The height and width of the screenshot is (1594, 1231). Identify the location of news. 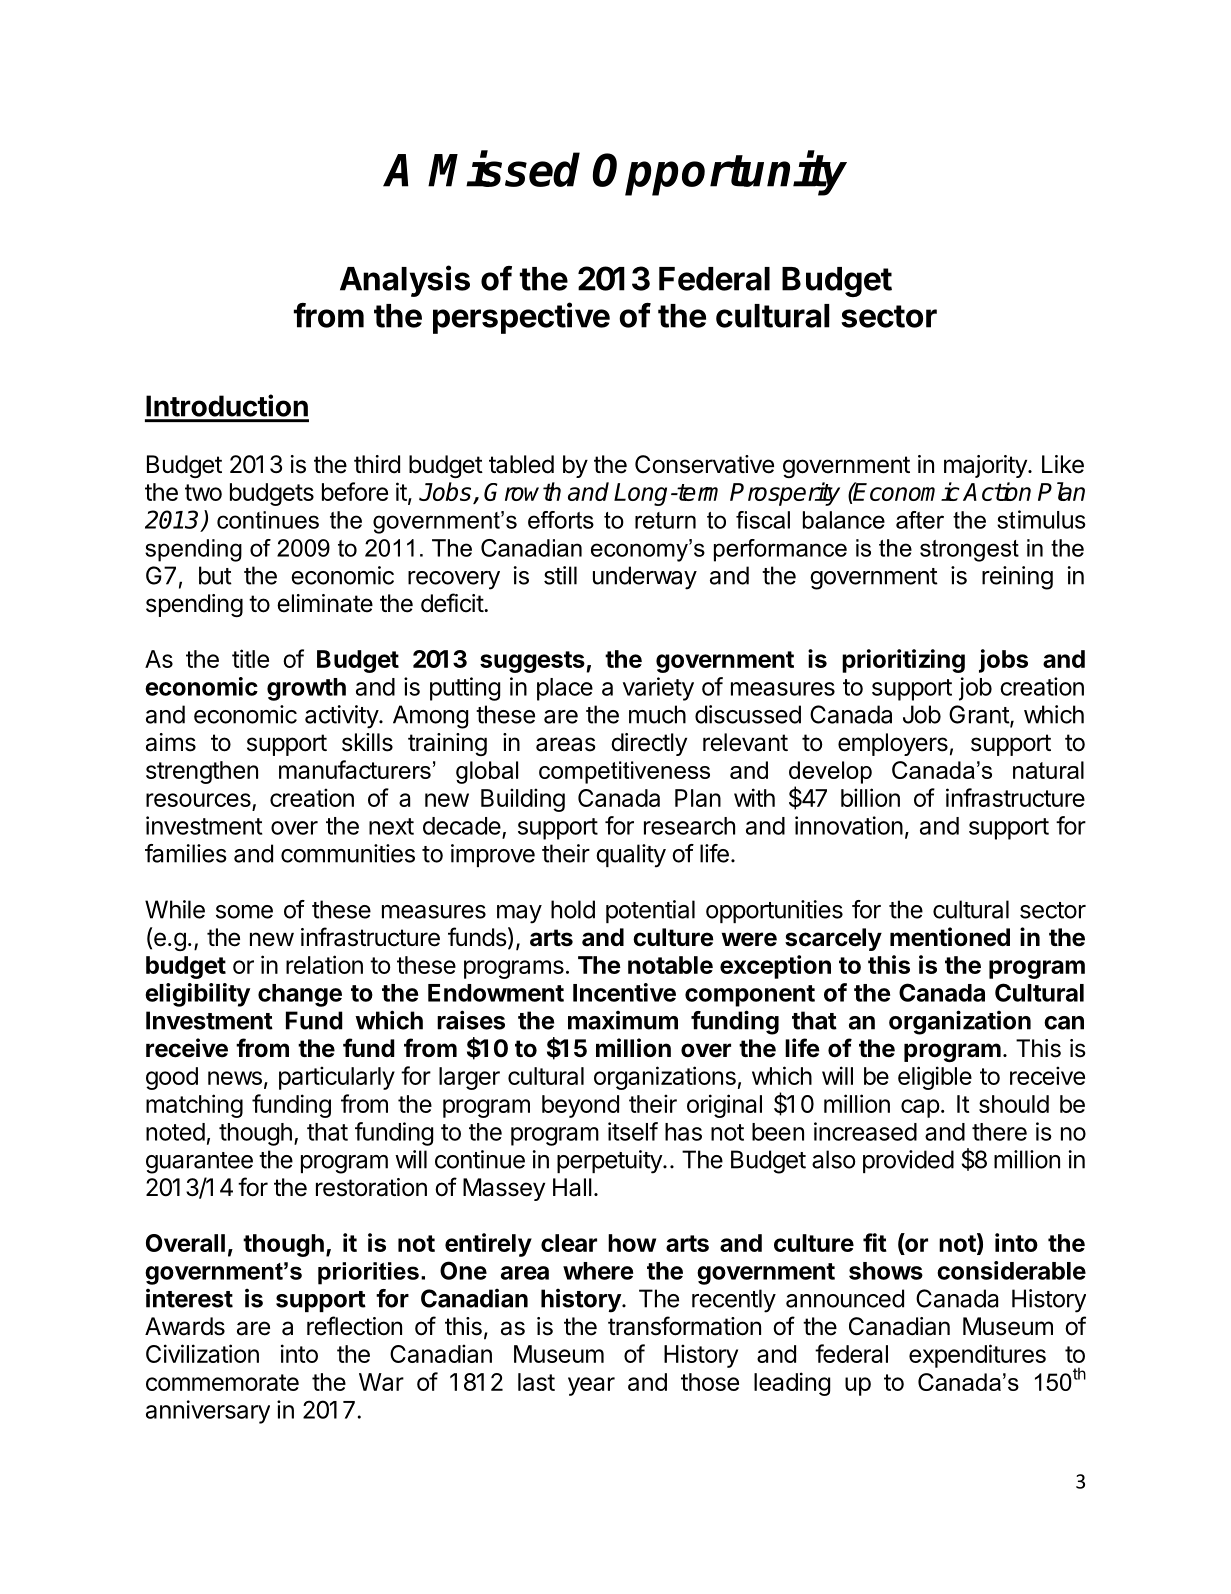
(235, 1078).
